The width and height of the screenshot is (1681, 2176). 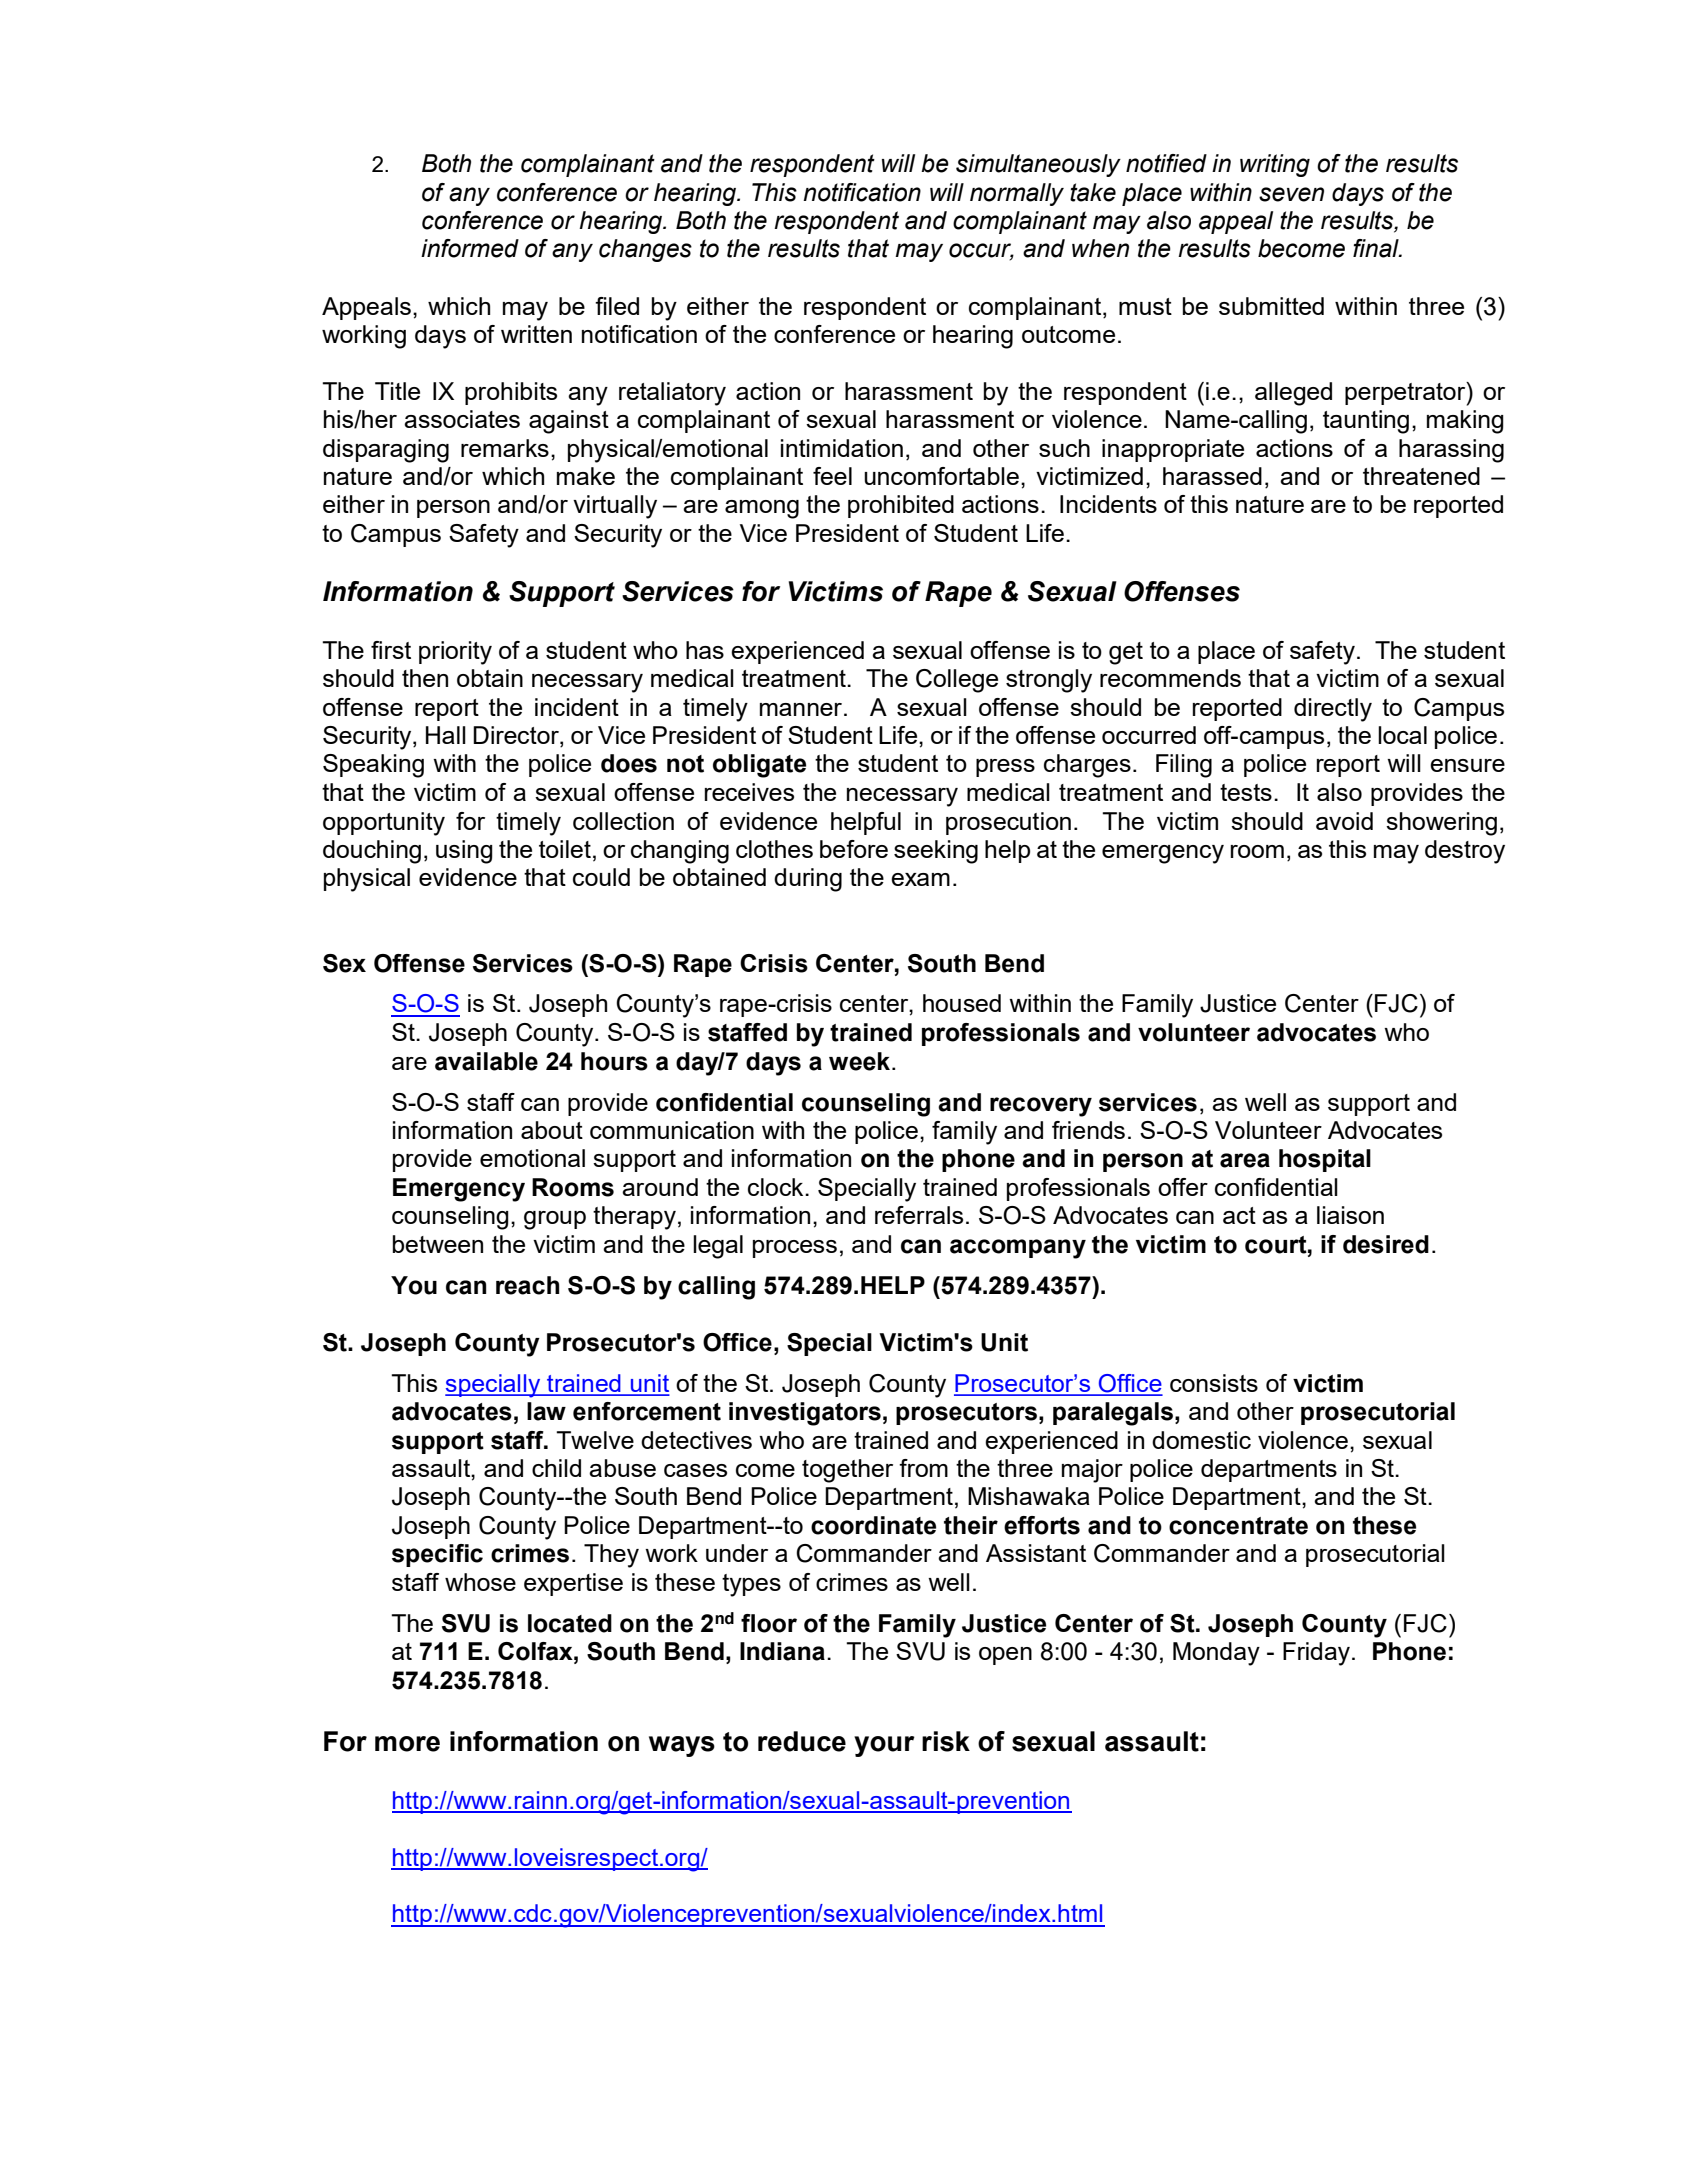 What do you see at coordinates (946, 1741) in the screenshot?
I see `risk` at bounding box center [946, 1741].
